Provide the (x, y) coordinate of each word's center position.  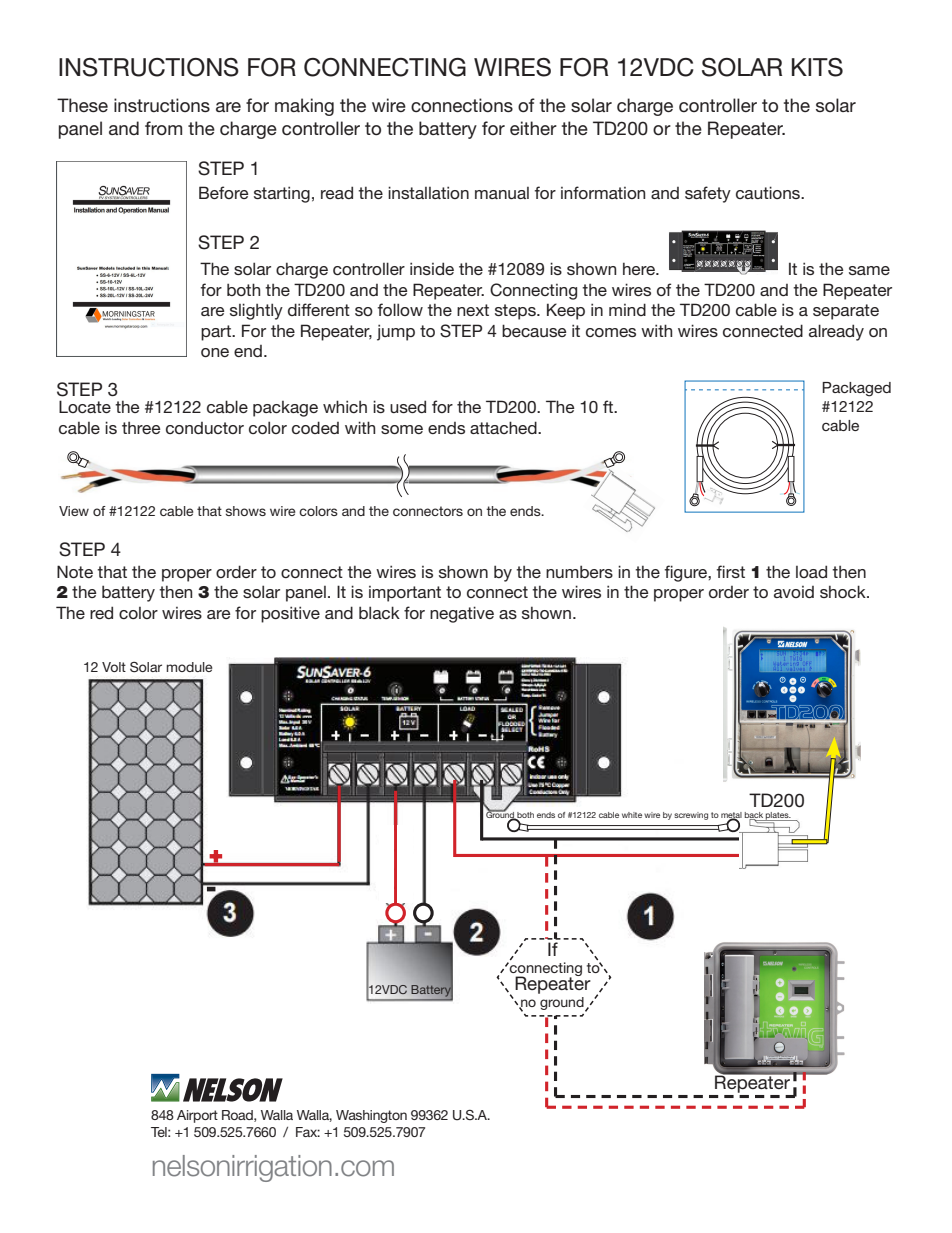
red (101, 612)
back (754, 816)
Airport (197, 1116)
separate (846, 312)
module (189, 667)
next (473, 310)
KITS (817, 67)
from (163, 128)
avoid (794, 592)
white (632, 815)
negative (462, 614)
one (215, 352)
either (533, 128)
